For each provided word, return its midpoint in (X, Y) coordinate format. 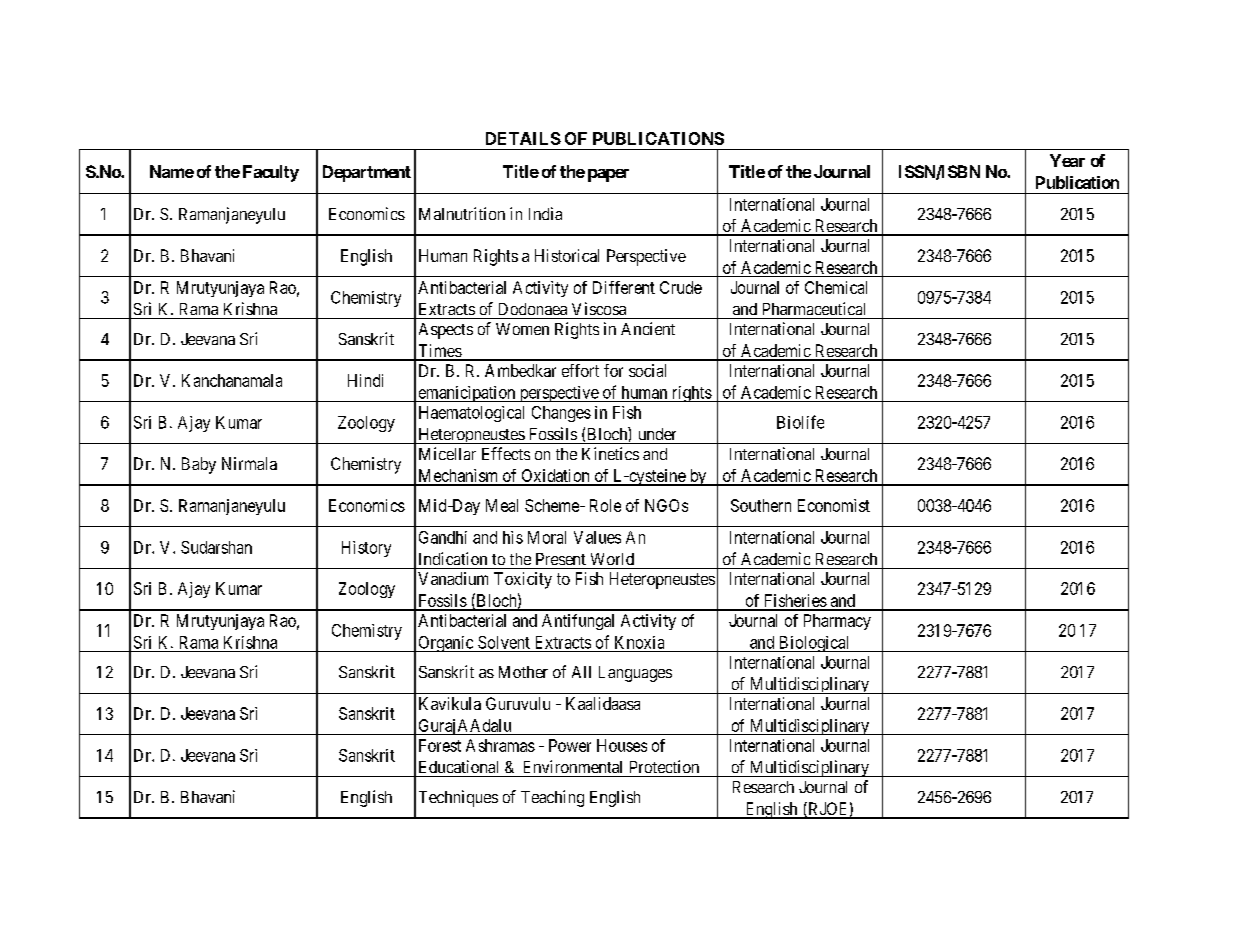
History (366, 549)
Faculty (271, 173)
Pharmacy (837, 622)
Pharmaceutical (814, 308)
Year (1067, 160)
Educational (458, 766)
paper (608, 175)
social (647, 370)
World (612, 559)
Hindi (365, 380)
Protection (664, 766)
